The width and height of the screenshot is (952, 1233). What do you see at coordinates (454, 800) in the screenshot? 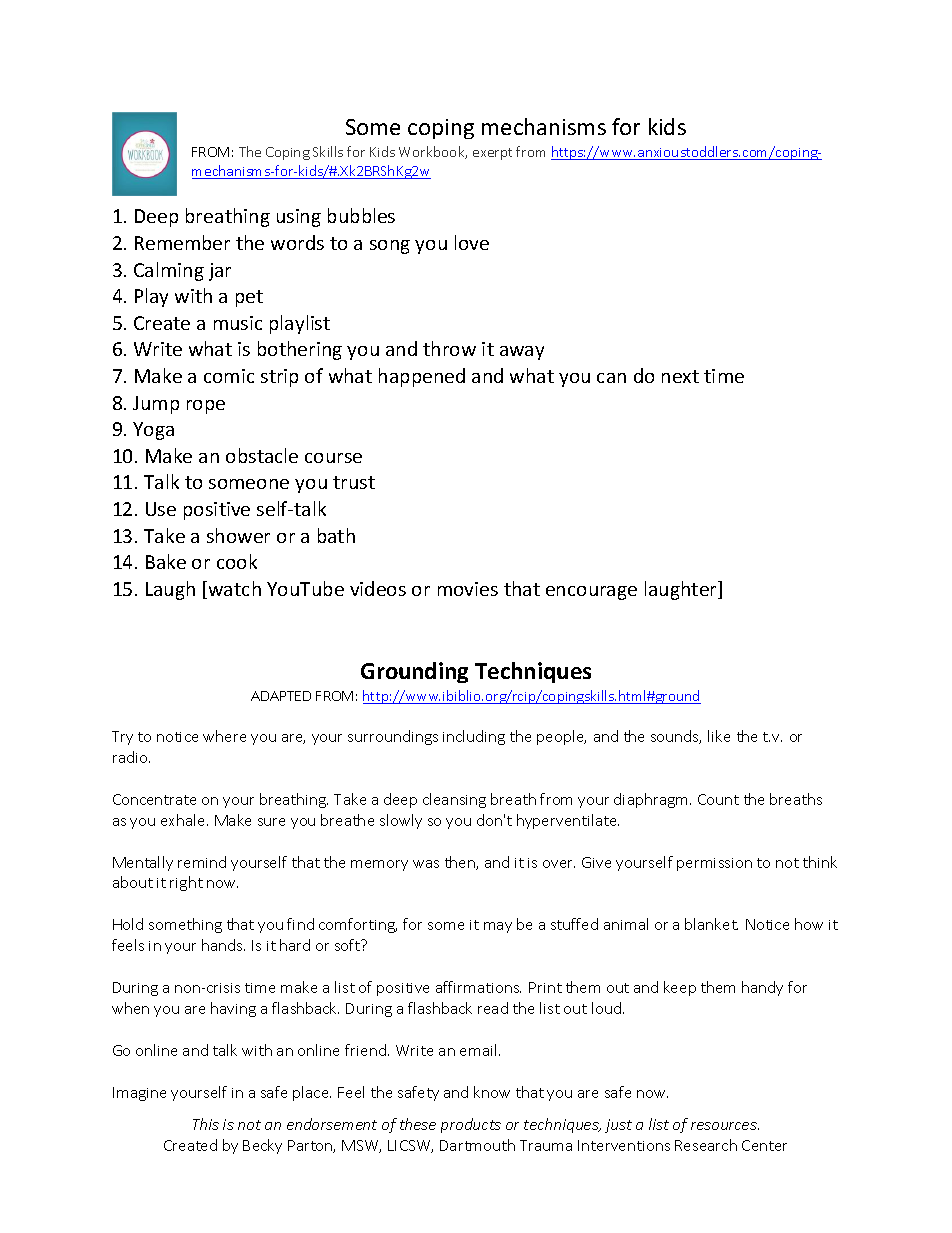
I see `cleansing` at bounding box center [454, 800].
